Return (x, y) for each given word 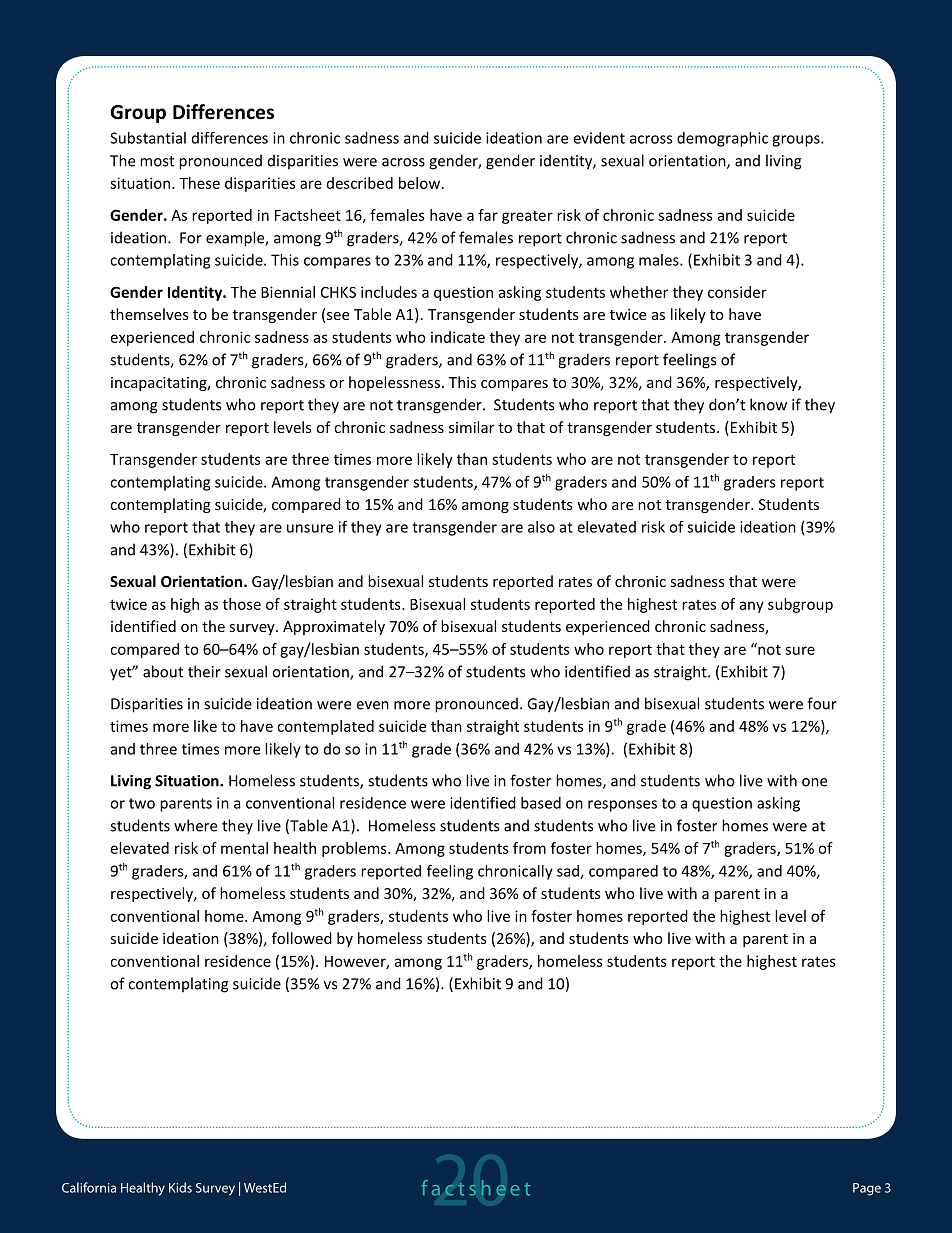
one (814, 782)
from (529, 848)
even (373, 705)
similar (471, 427)
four (822, 703)
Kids (180, 1187)
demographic (722, 139)
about (163, 671)
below (421, 183)
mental (244, 848)
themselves (149, 314)
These (199, 183)
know (768, 404)
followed (302, 938)
